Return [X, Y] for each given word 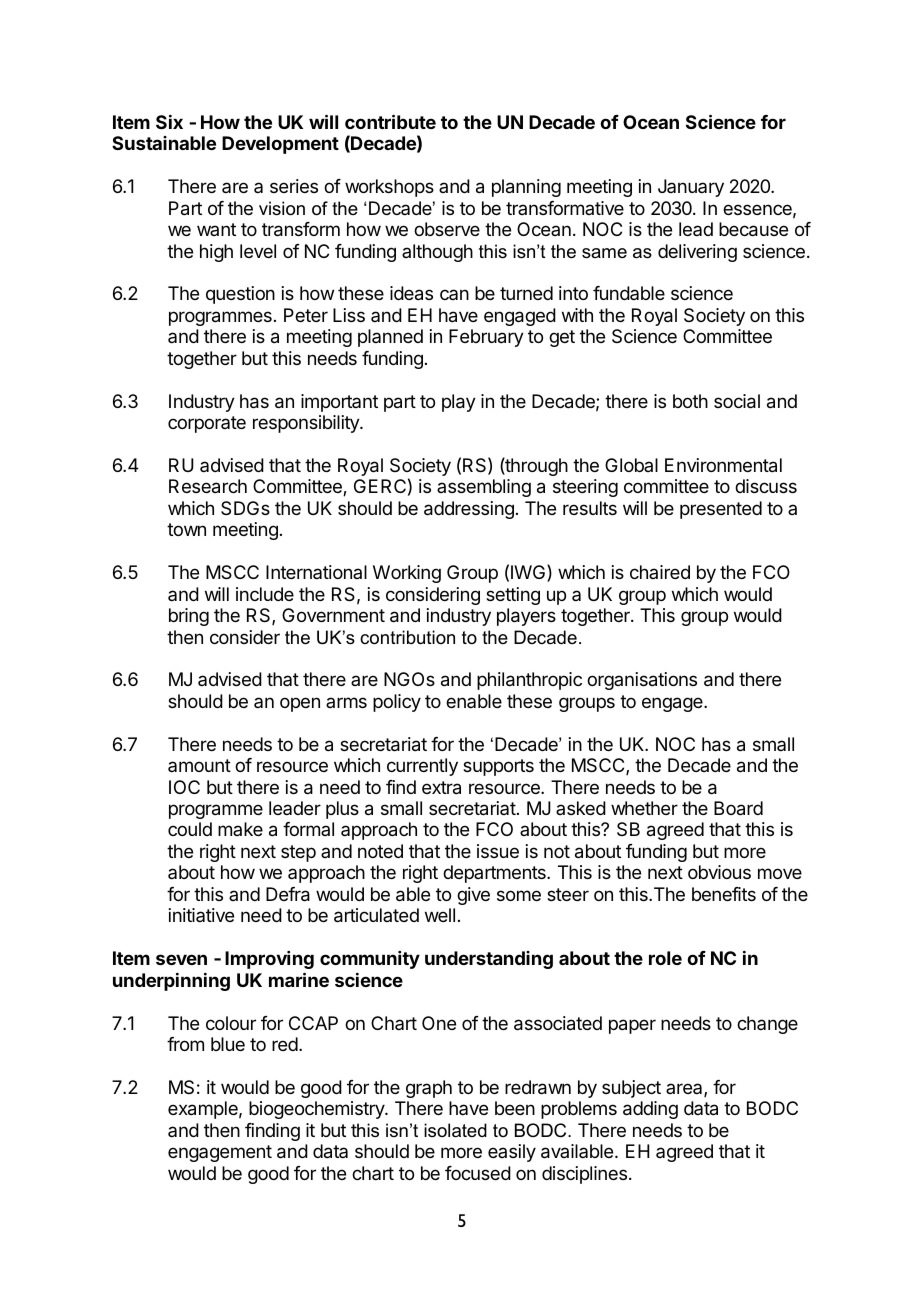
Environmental [723, 465]
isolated [455, 1130]
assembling [484, 488]
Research [208, 486]
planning [526, 188]
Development [280, 145]
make [240, 829]
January [691, 188]
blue [228, 1044]
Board [738, 808]
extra [441, 788]
